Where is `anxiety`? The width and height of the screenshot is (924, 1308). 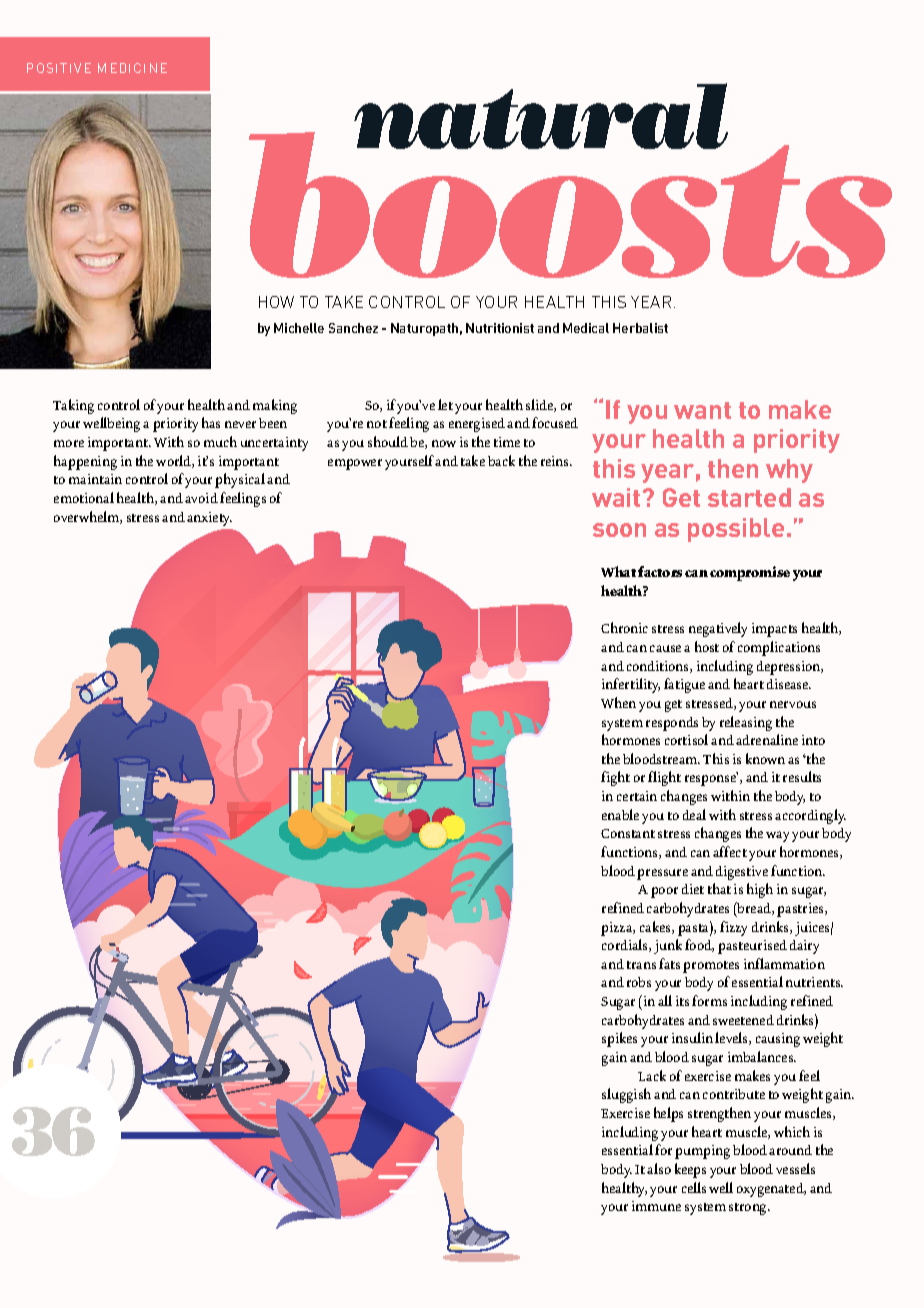 anxiety is located at coordinates (209, 519).
